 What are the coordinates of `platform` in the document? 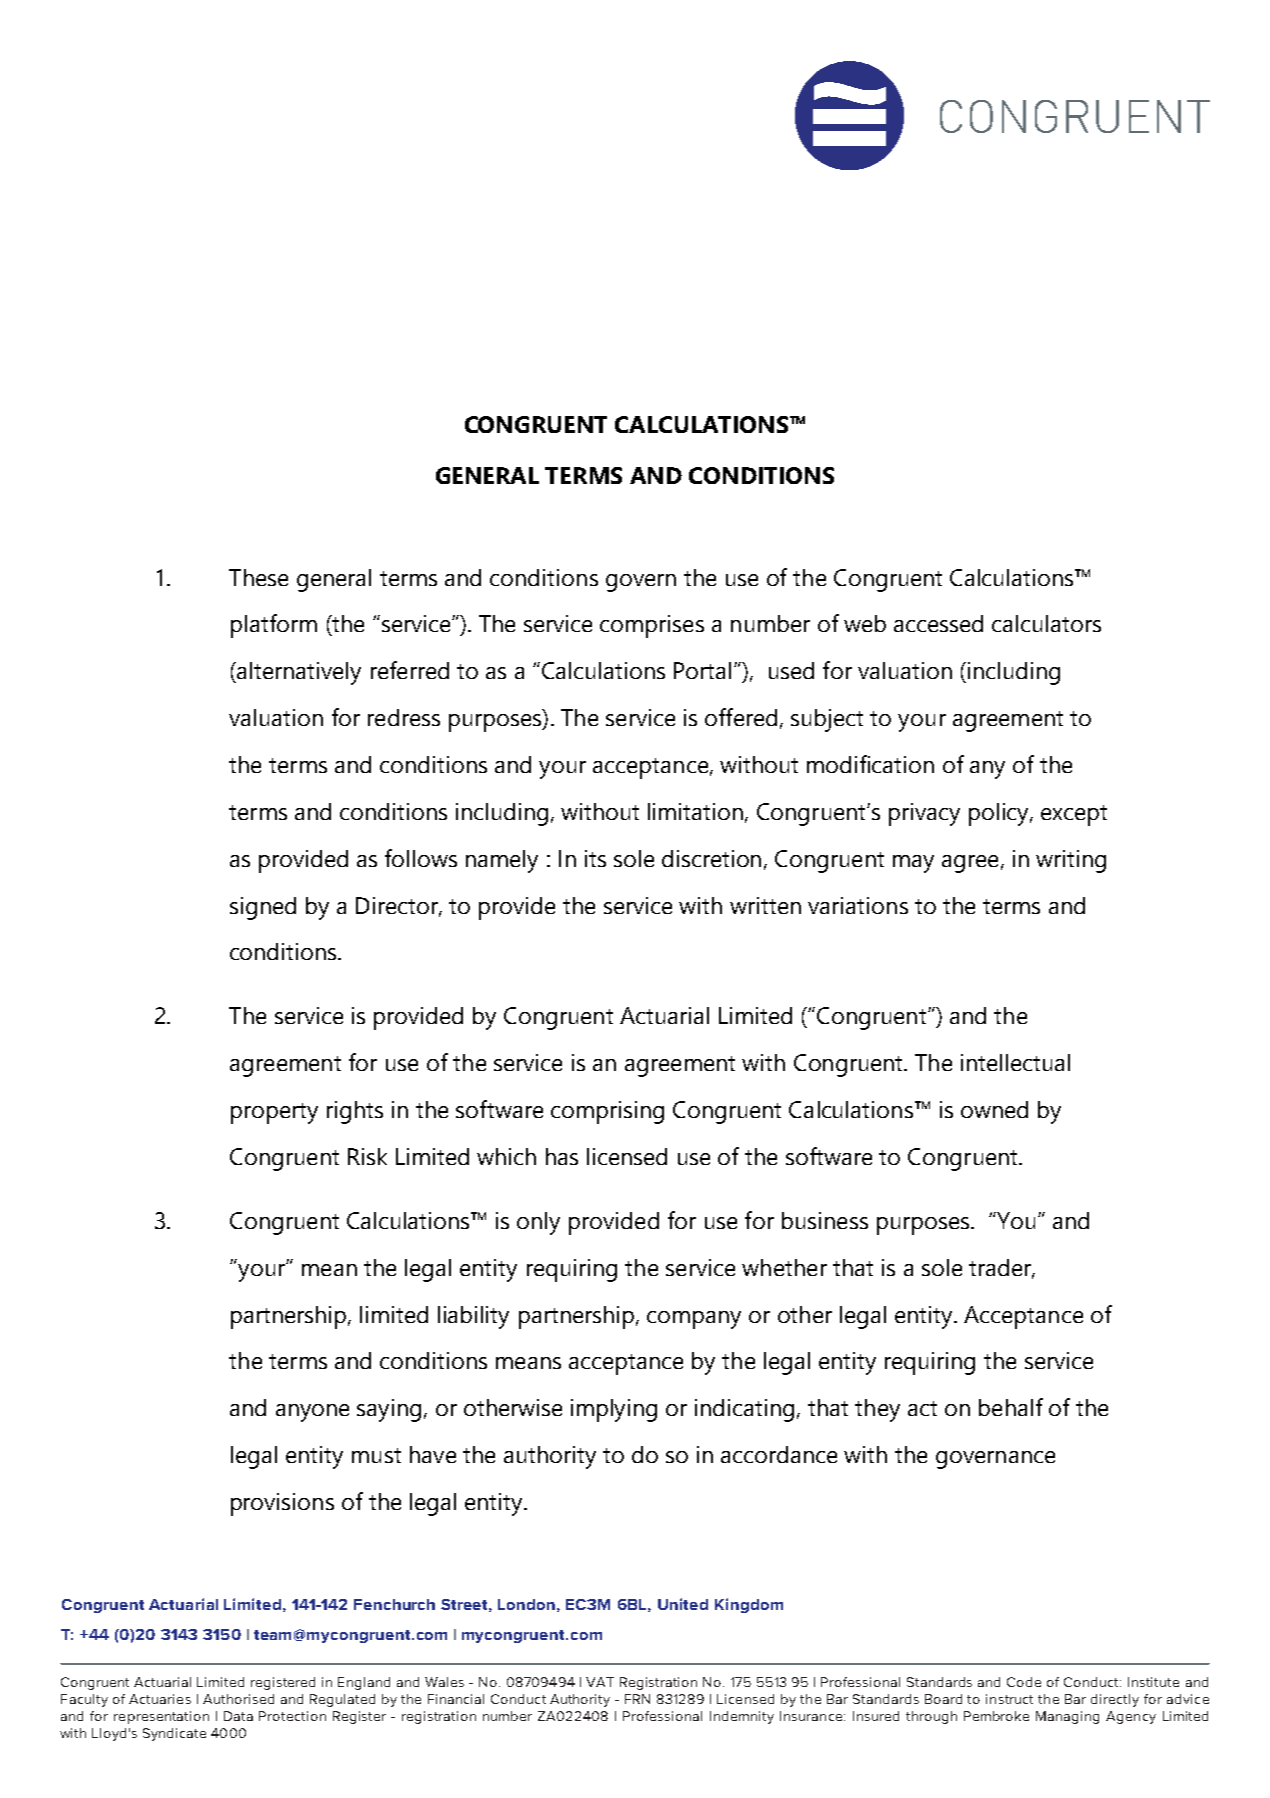 It's located at (274, 626).
